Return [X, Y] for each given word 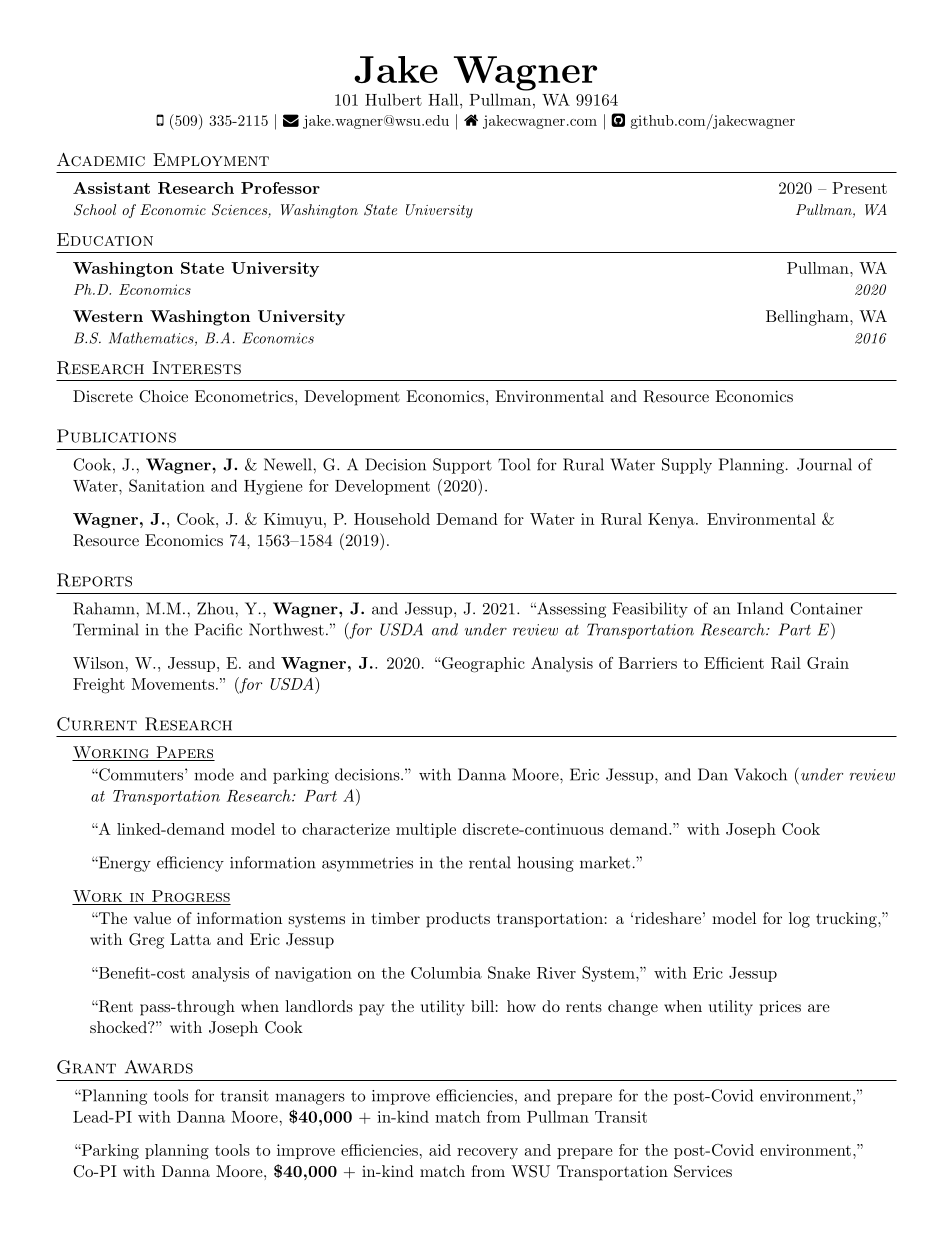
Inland [760, 608]
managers [310, 1099]
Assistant [111, 188]
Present [859, 188]
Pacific [218, 629]
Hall [444, 99]
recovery [487, 1153]
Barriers [647, 663]
